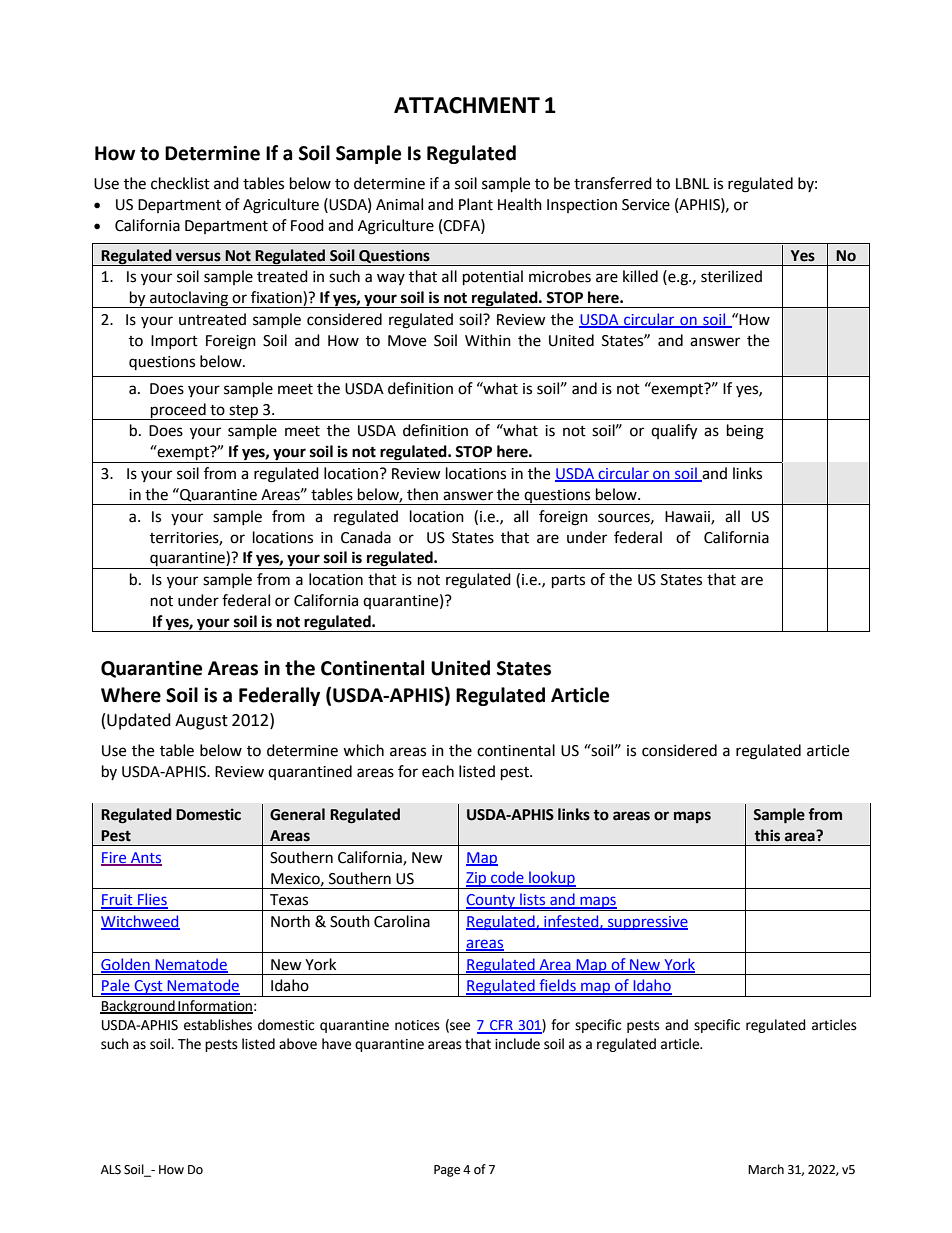 The image size is (952, 1233). I want to click on Page, so click(447, 1171).
